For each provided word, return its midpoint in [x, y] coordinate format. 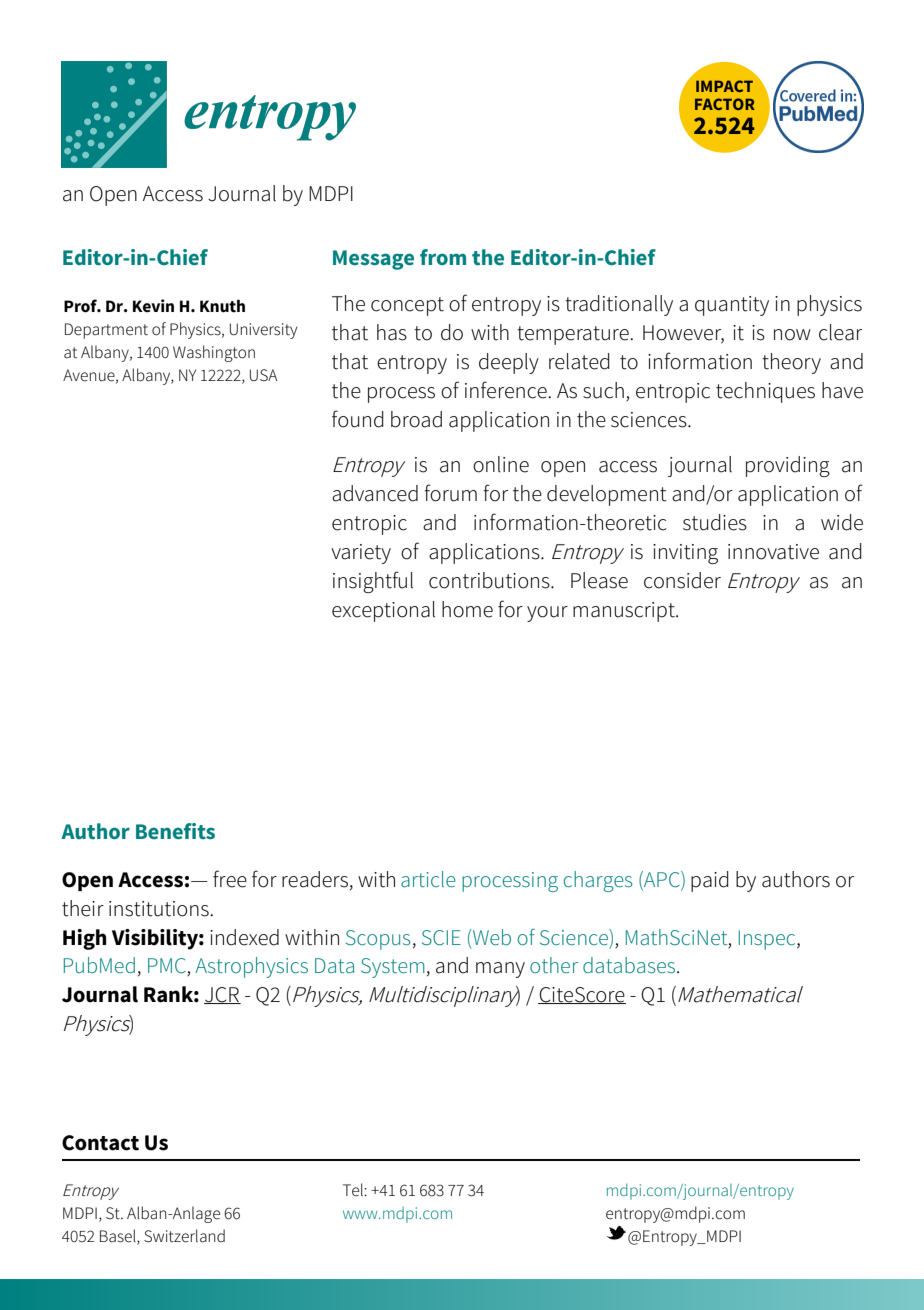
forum [450, 493]
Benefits [175, 831]
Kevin [153, 306]
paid [710, 881]
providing [788, 466]
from [443, 257]
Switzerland [184, 1236]
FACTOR [725, 104]
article [428, 879]
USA [264, 375]
